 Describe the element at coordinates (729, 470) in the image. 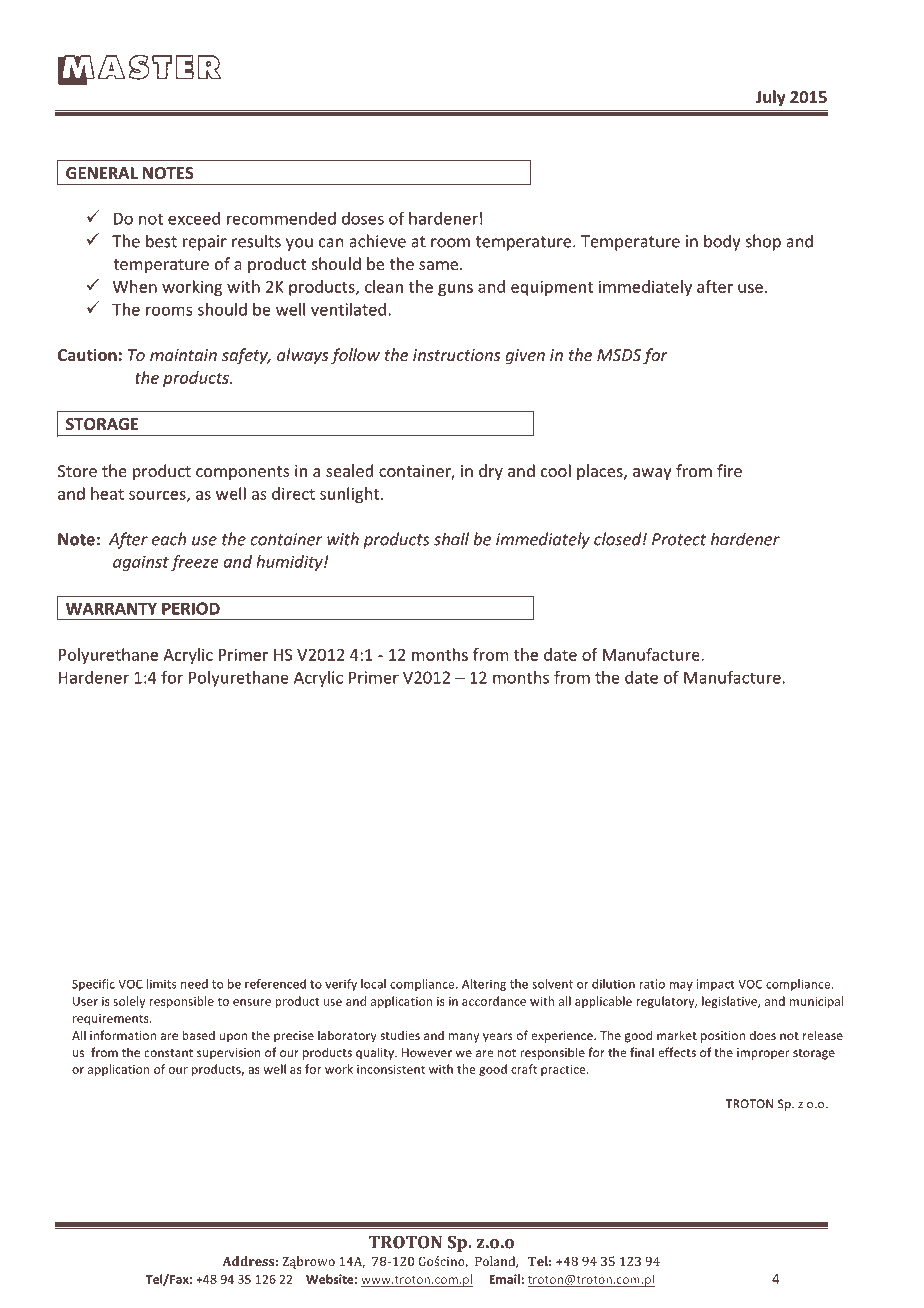

I see `fire` at that location.
